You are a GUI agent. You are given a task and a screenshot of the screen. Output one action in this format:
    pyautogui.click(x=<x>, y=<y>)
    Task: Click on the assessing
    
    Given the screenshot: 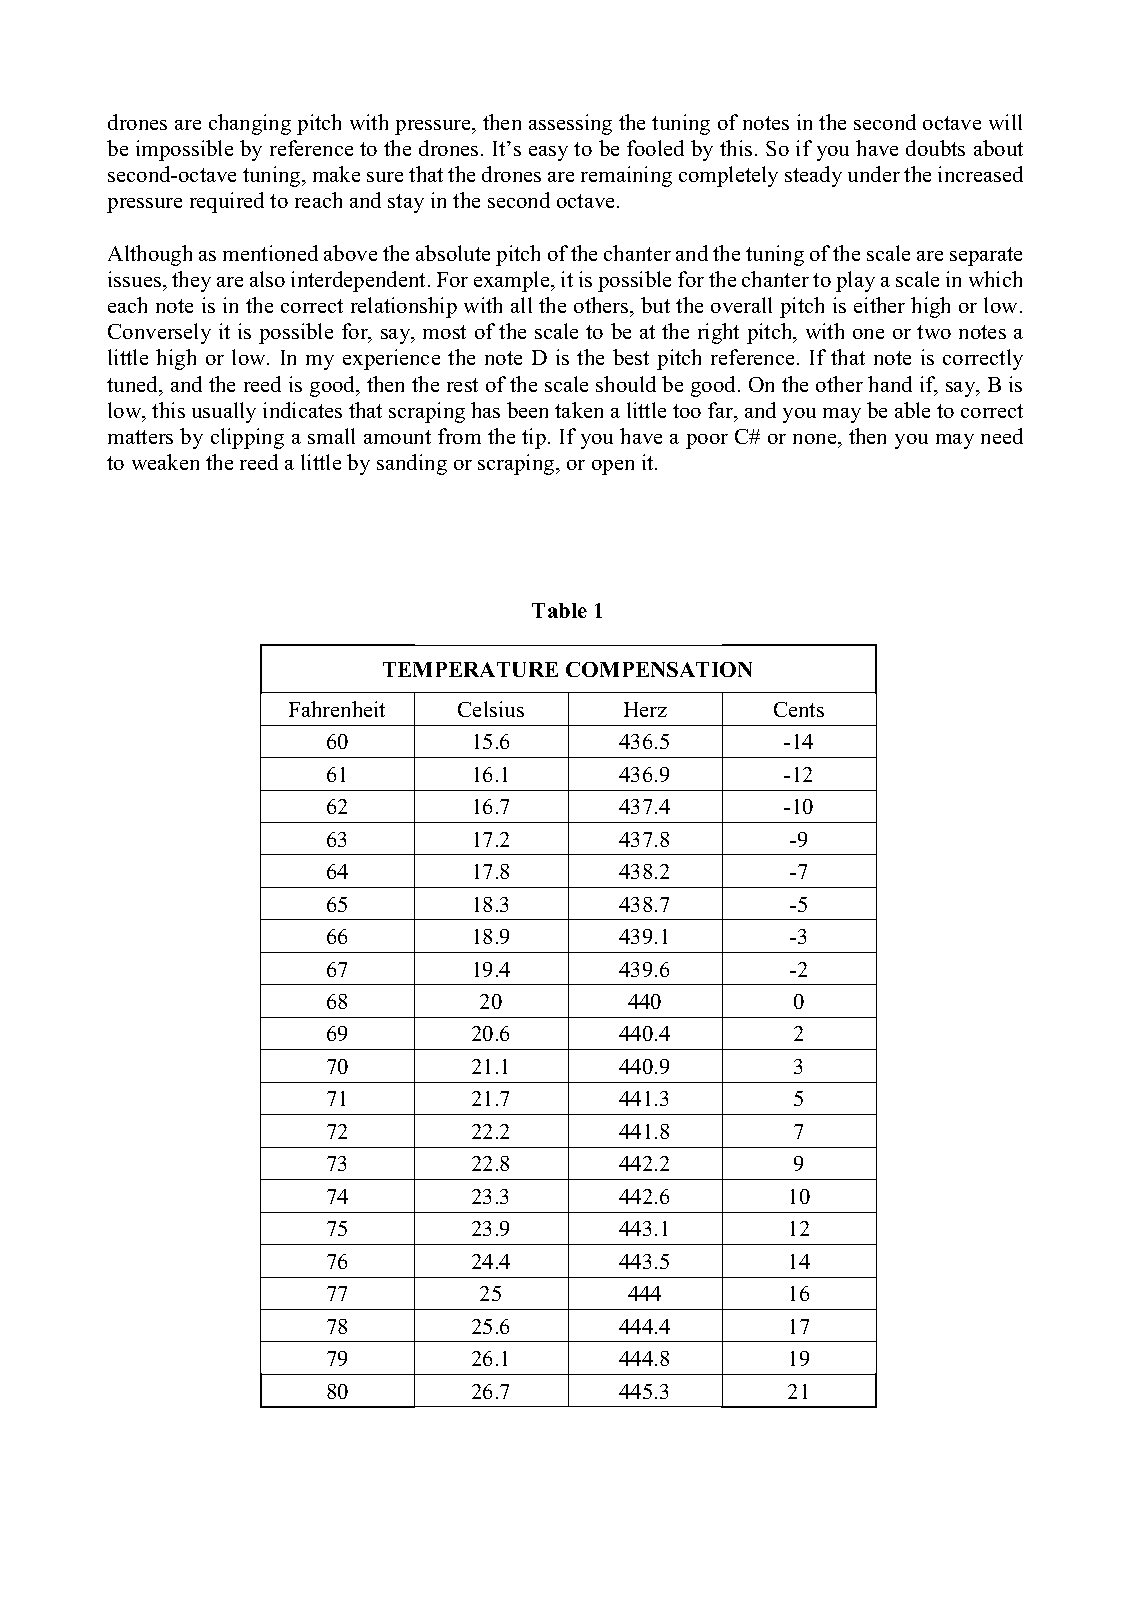 What is the action you would take?
    pyautogui.click(x=570, y=124)
